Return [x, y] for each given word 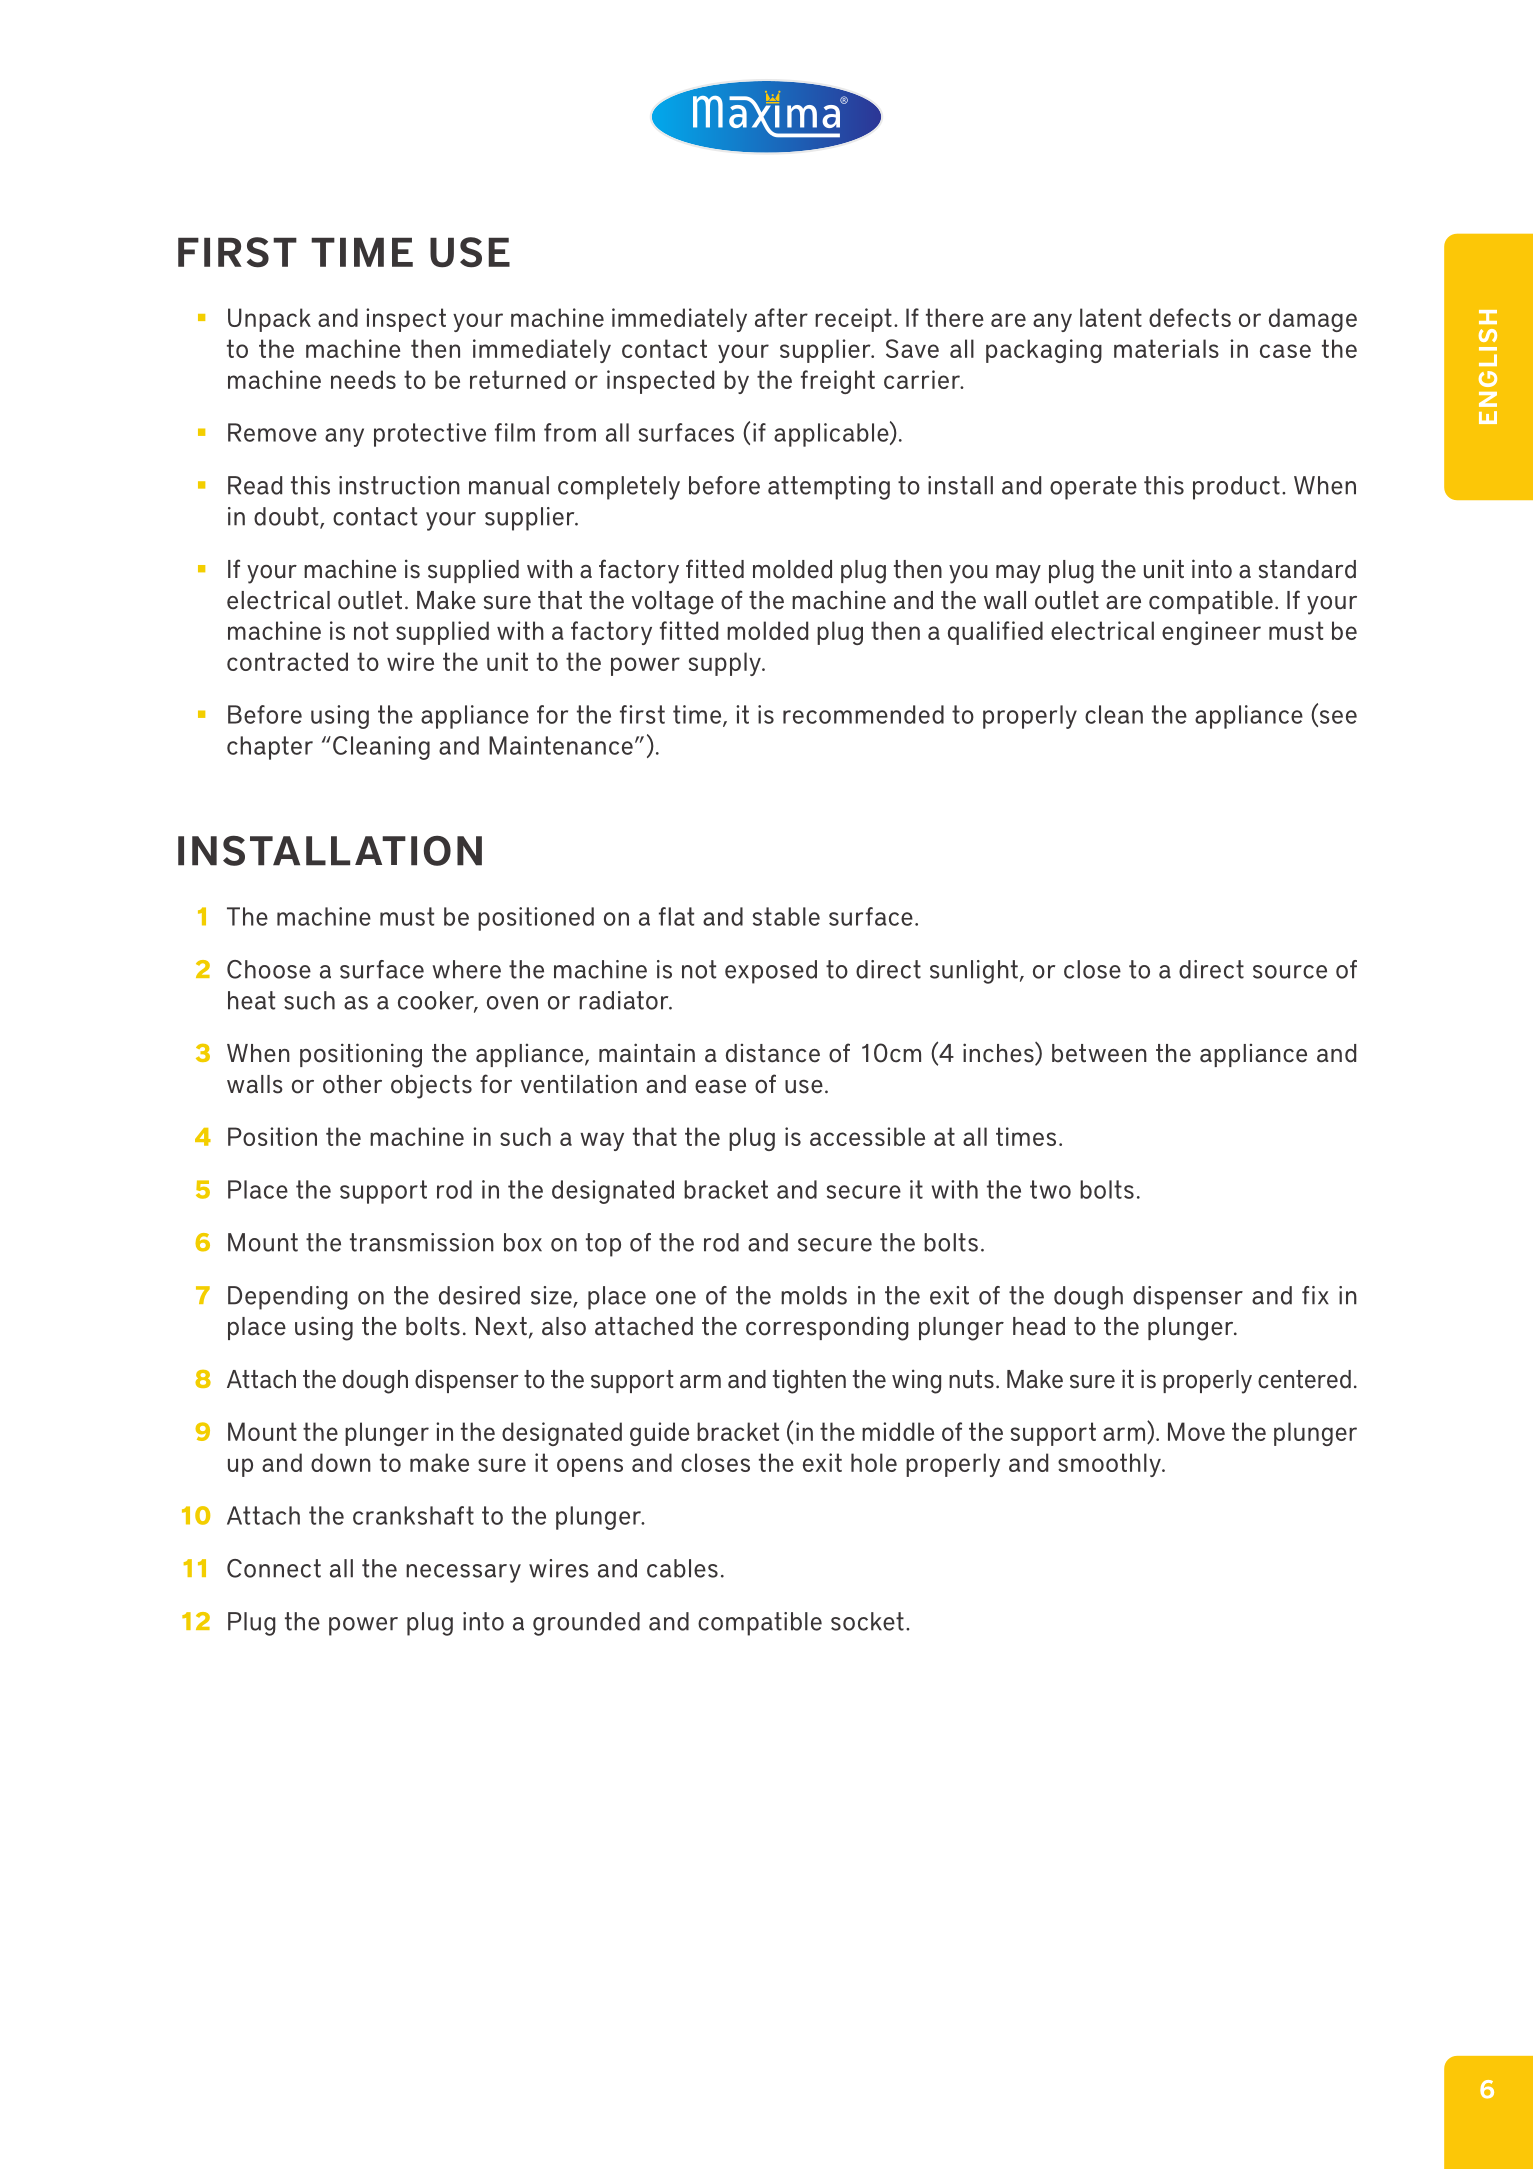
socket [867, 1621]
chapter [270, 748]
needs [363, 379]
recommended [863, 714]
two [1050, 1189]
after [781, 317]
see [1337, 718]
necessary [463, 1573]
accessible [867, 1136]
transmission [422, 1242]
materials [1166, 348]
